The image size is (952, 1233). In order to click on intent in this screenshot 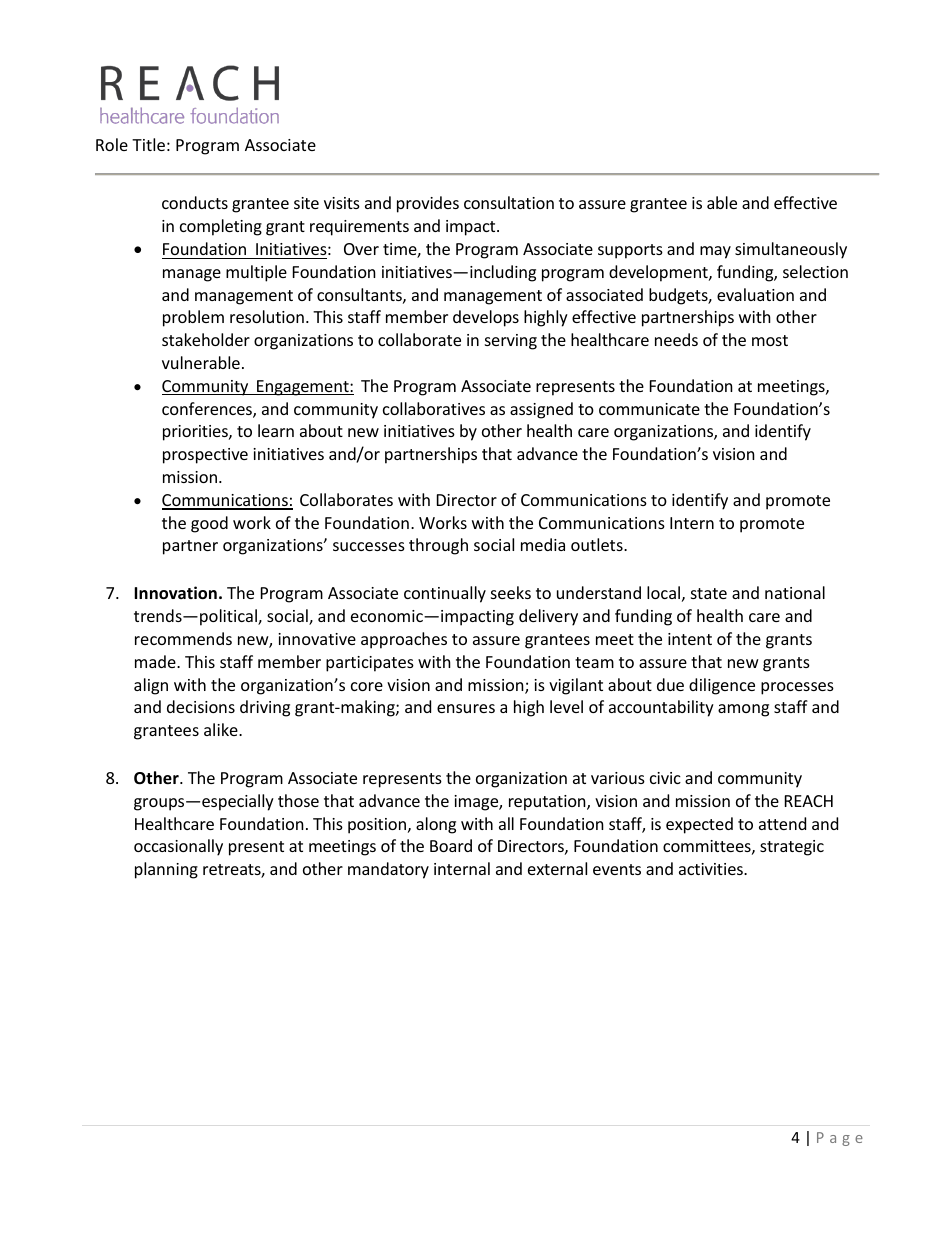, I will do `click(690, 639)`.
